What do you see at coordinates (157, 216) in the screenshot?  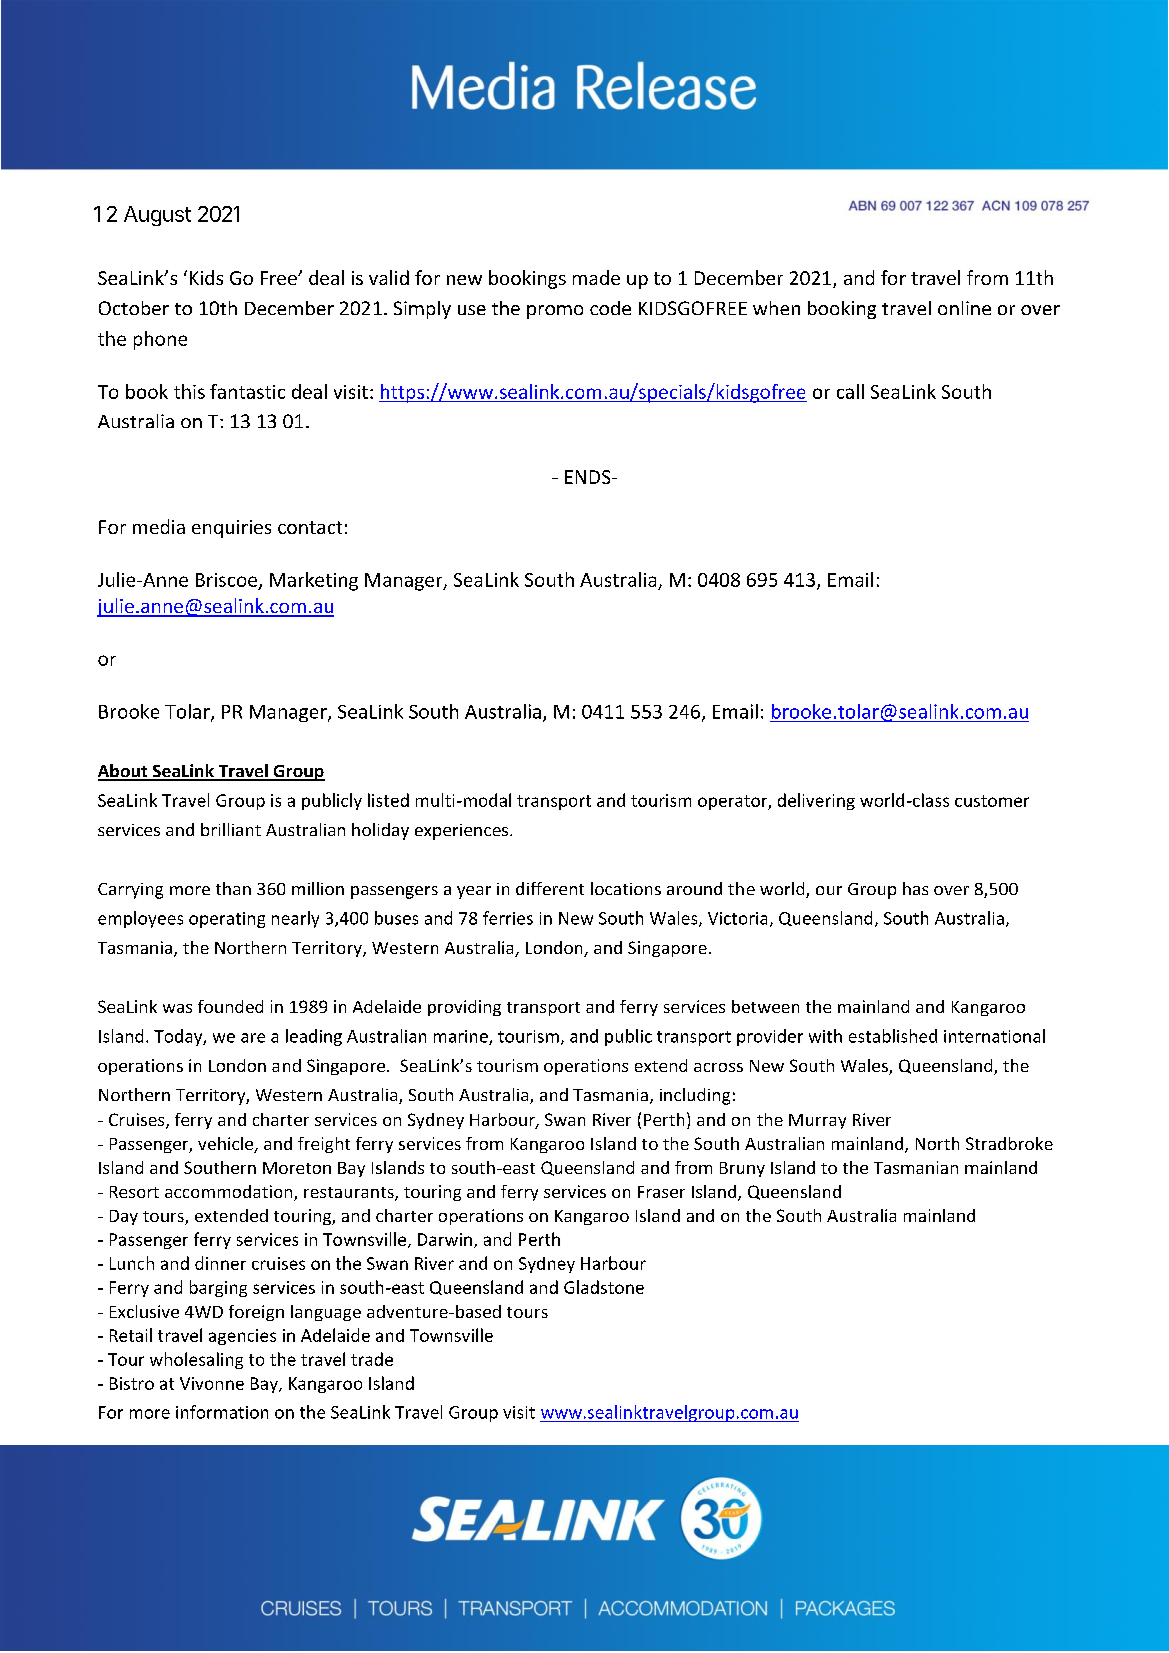 I see `August` at bounding box center [157, 216].
